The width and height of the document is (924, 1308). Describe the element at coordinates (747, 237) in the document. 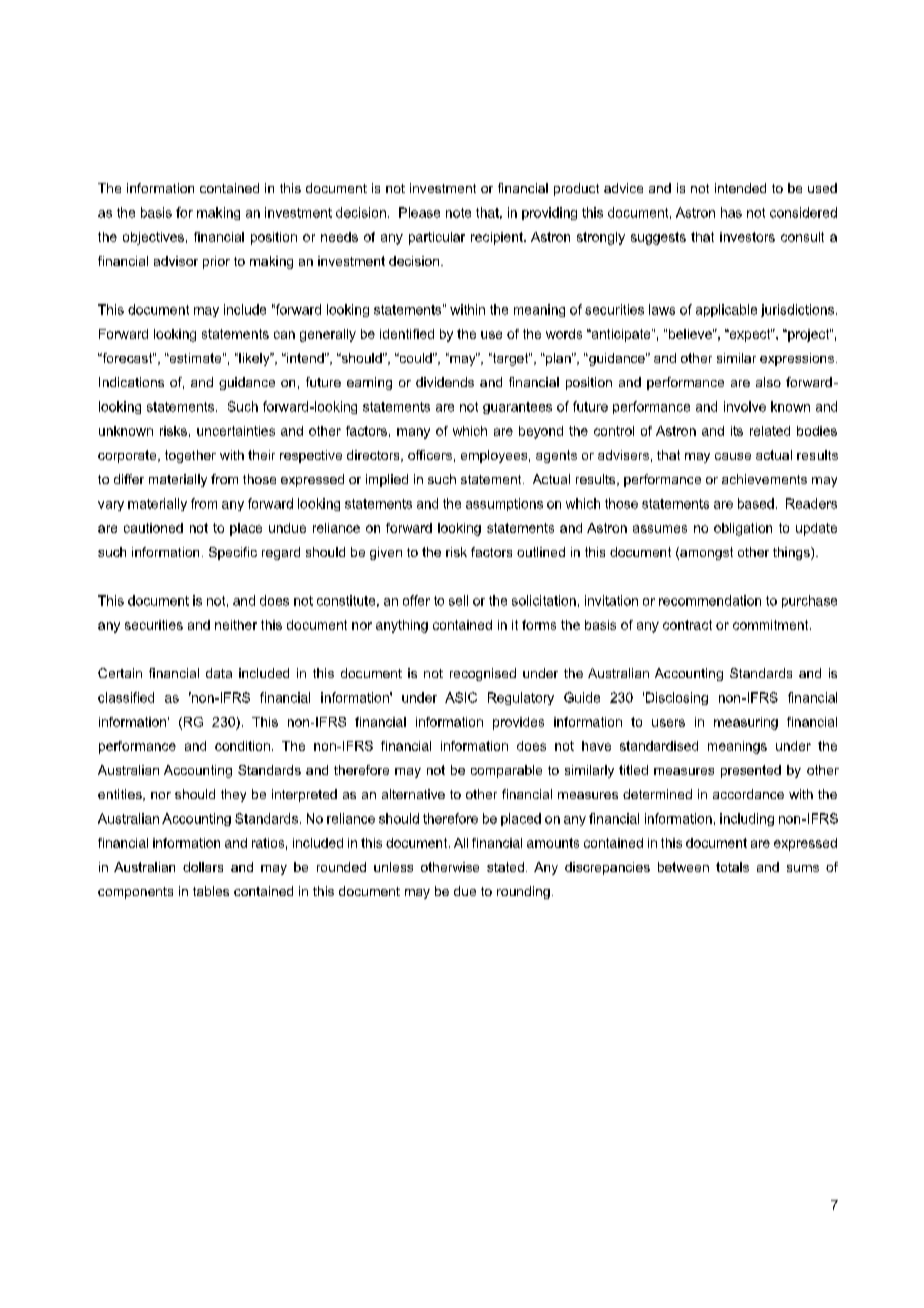

I see `investors` at that location.
